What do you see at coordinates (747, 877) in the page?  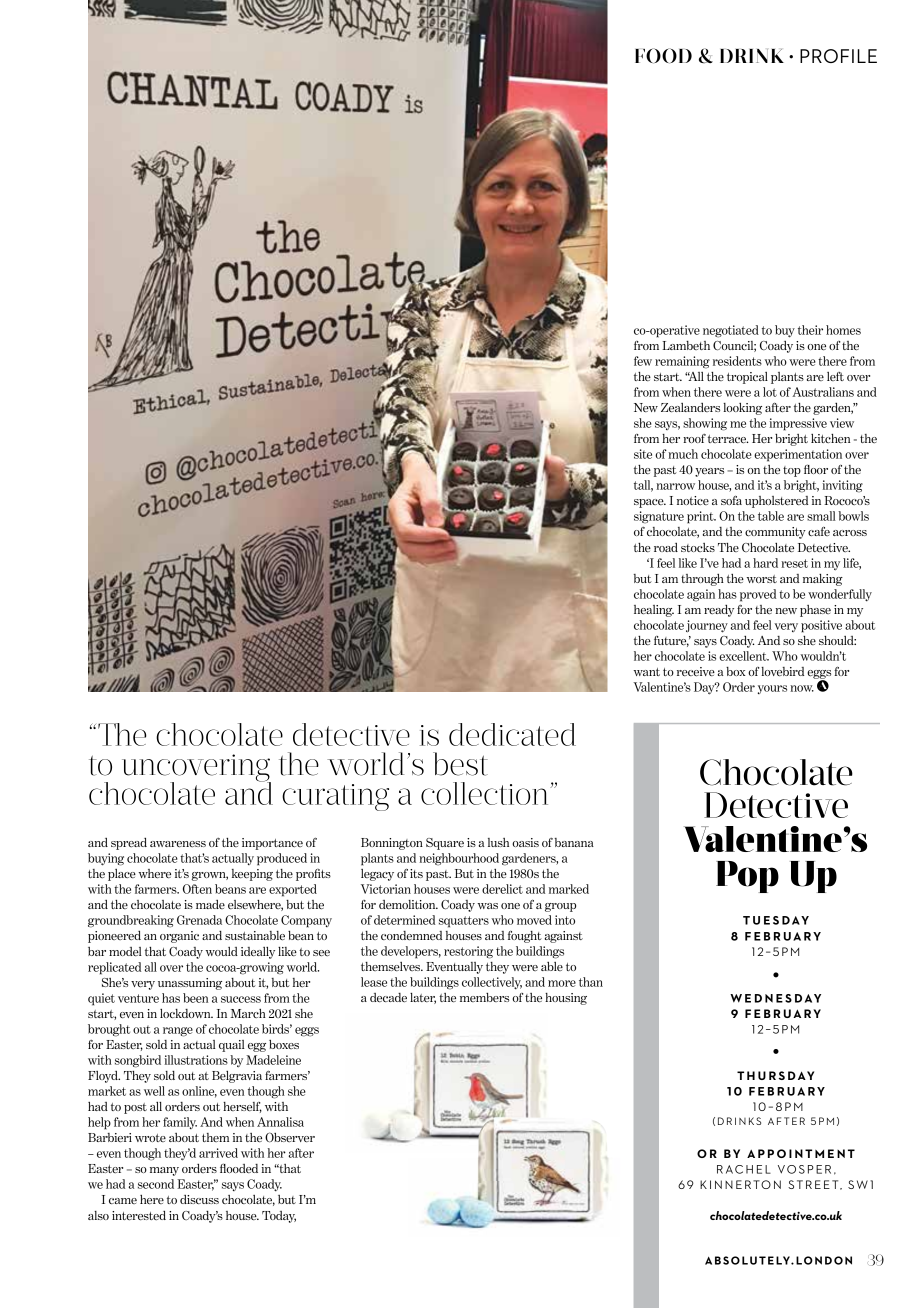 I see `Pop` at bounding box center [747, 877].
